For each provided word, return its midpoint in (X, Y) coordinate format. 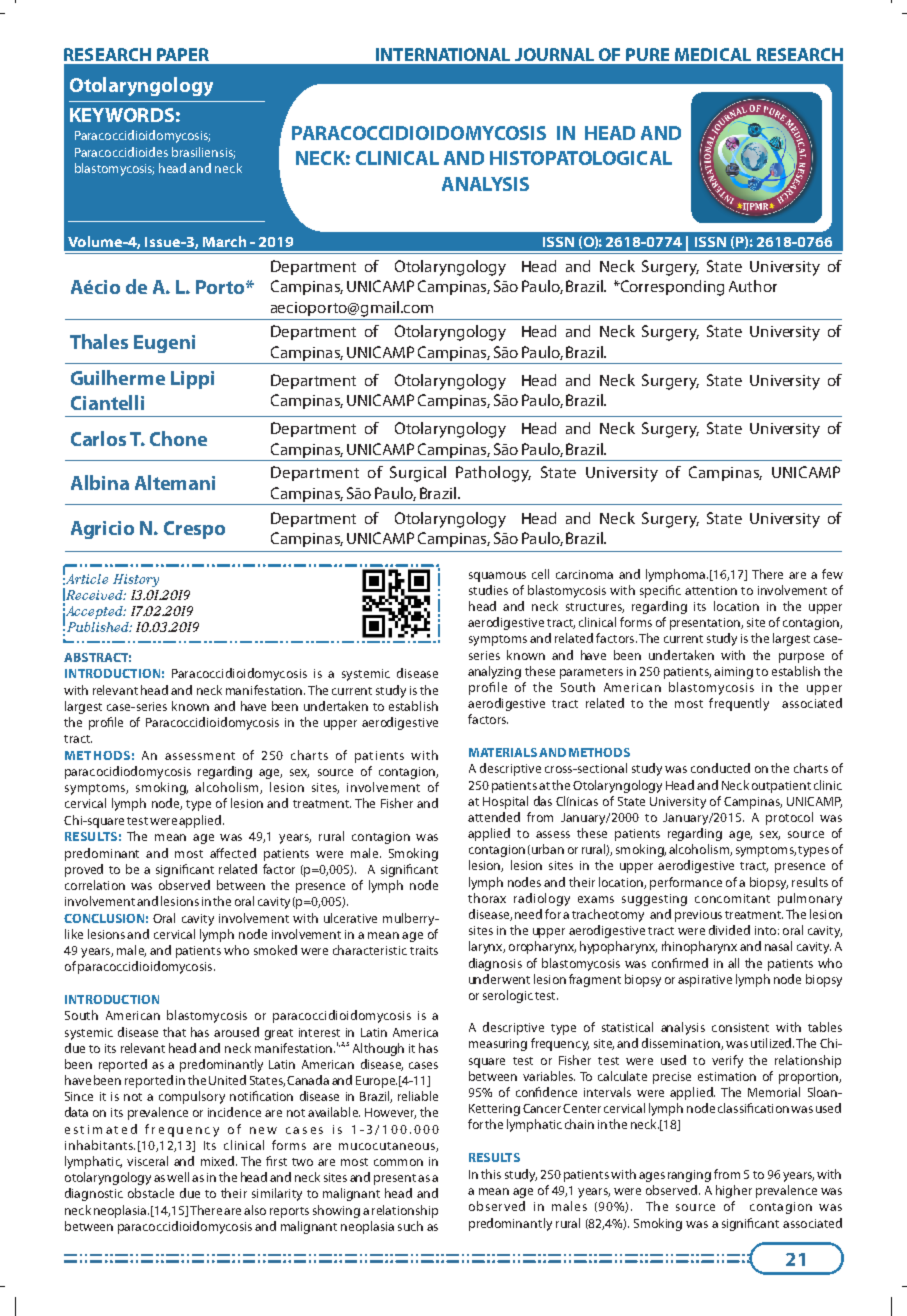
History (136, 580)
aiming (733, 673)
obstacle (151, 1193)
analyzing (494, 672)
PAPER (183, 54)
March (224, 241)
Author (753, 286)
